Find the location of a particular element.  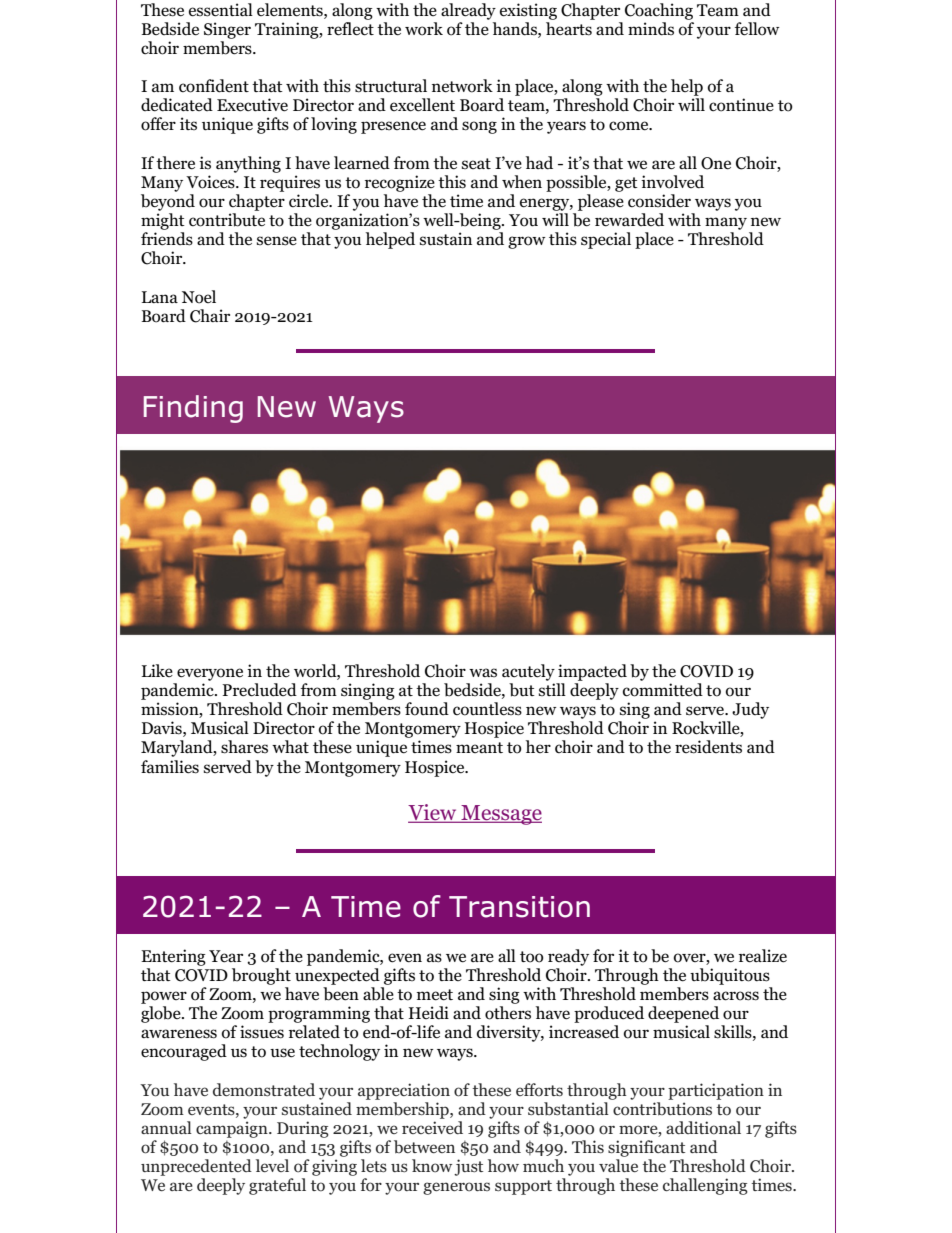

just is located at coordinates (468, 1167).
